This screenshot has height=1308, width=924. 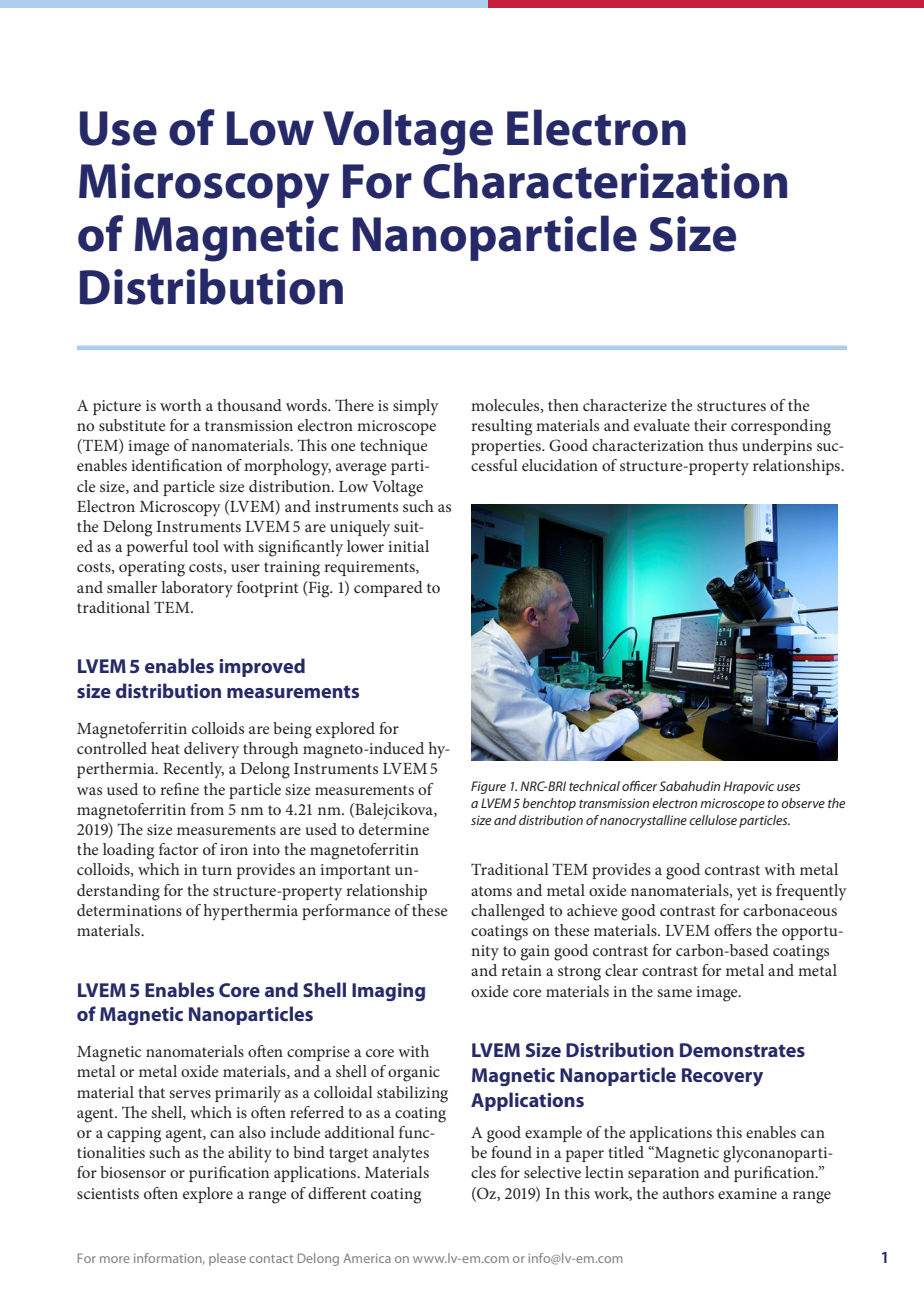 I want to click on their, so click(x=710, y=425).
